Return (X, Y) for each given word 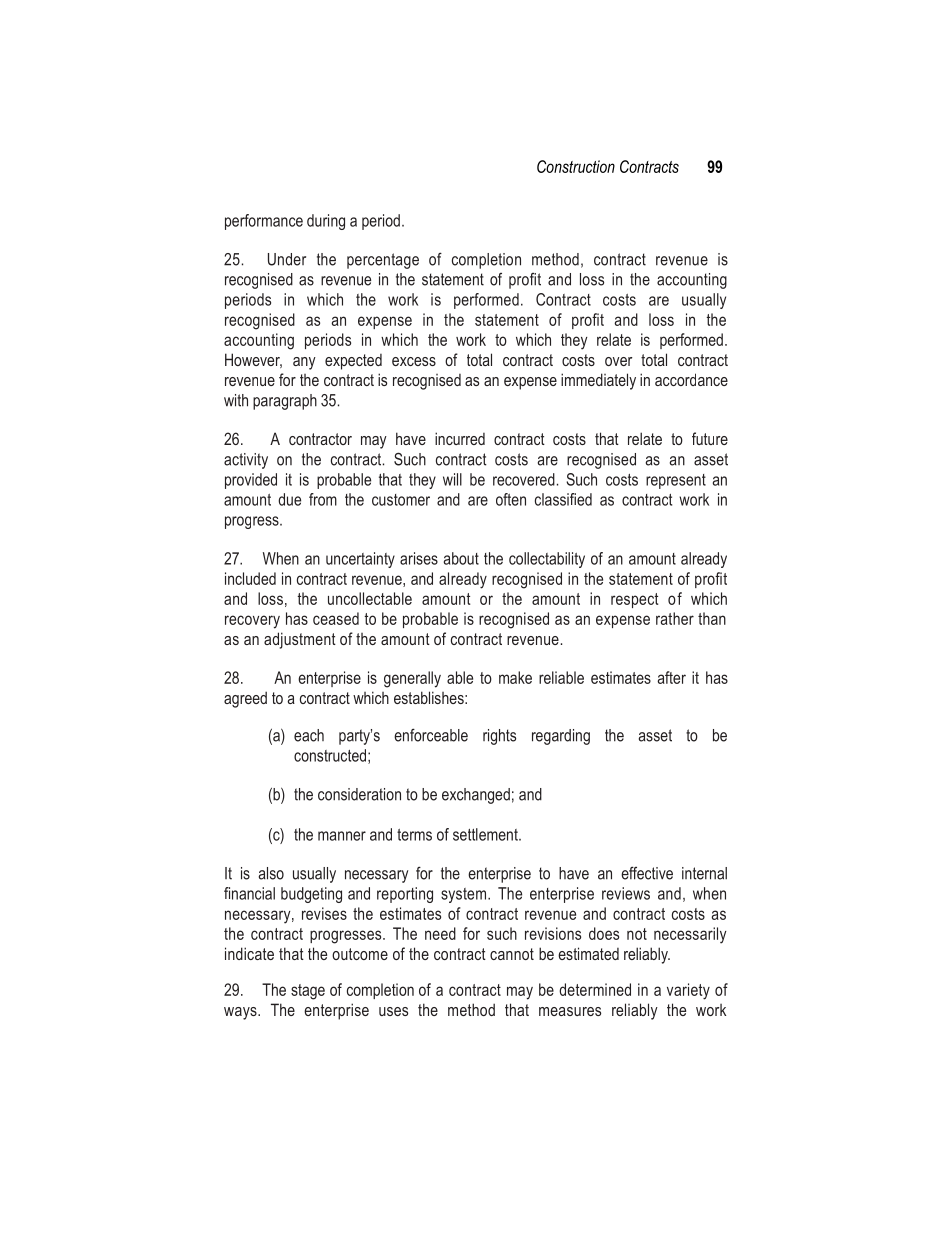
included (250, 578)
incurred (460, 438)
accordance (691, 379)
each (309, 735)
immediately (598, 381)
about (461, 558)
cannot (512, 954)
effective (647, 873)
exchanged (476, 796)
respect (634, 600)
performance (264, 222)
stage (308, 992)
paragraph (285, 402)
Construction (576, 166)
